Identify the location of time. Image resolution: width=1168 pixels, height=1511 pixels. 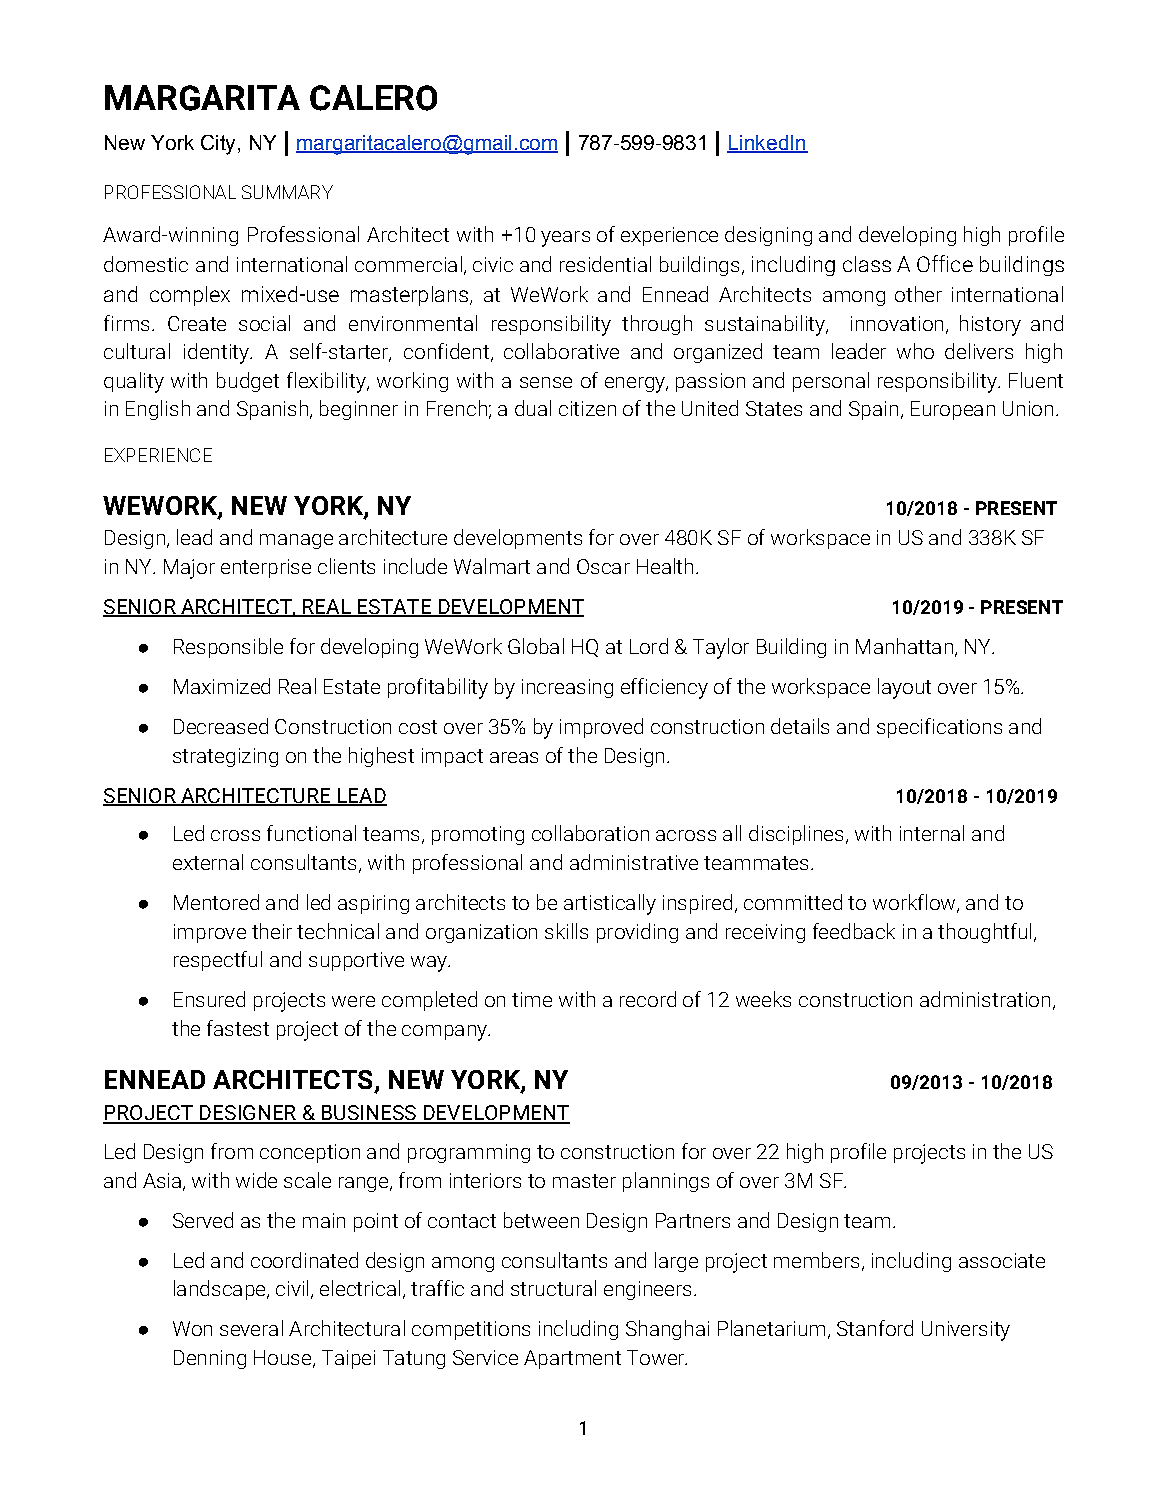
(532, 999).
